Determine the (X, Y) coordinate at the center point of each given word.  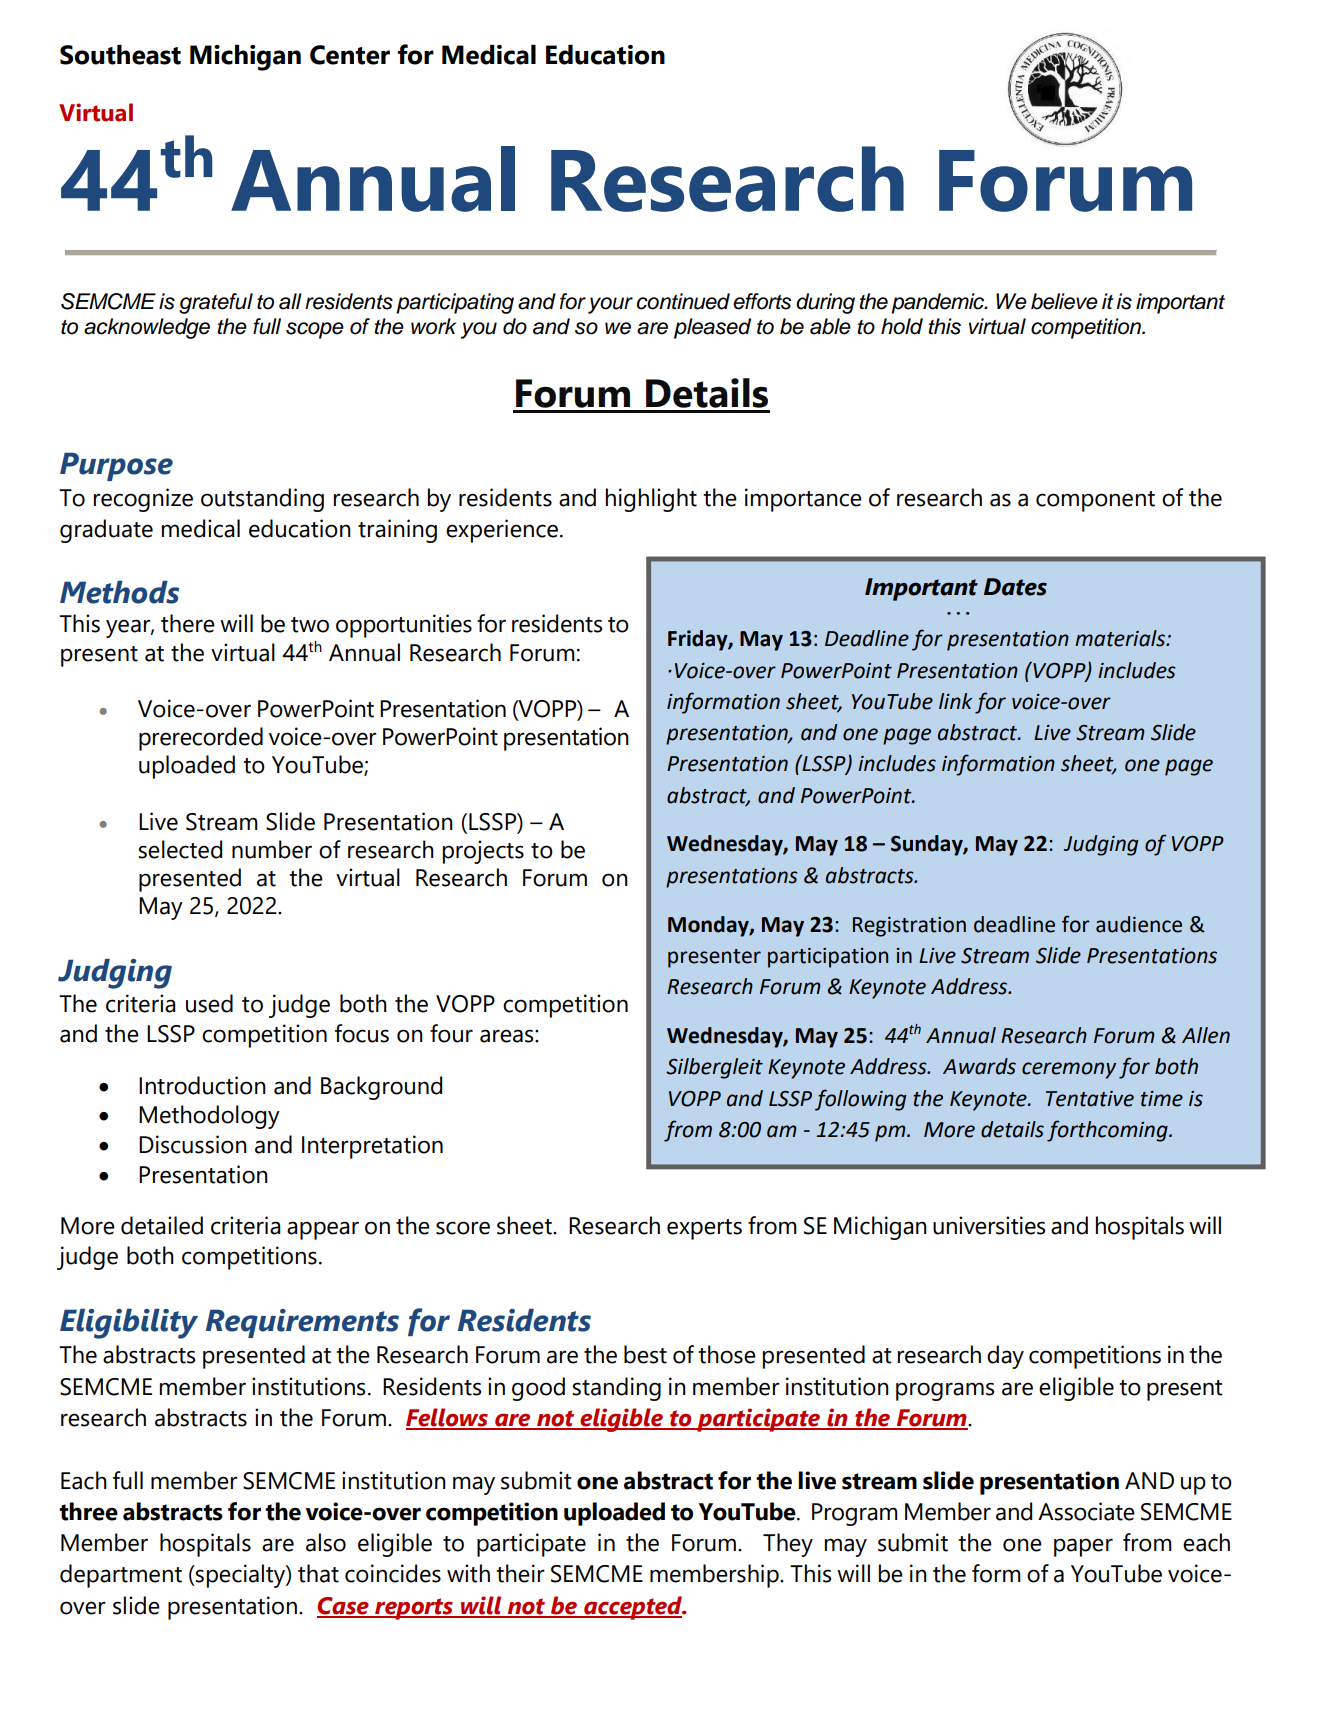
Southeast (120, 55)
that (318, 1573)
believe (1064, 301)
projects (483, 852)
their (520, 1573)
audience (1139, 924)
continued (683, 301)
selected (180, 849)
